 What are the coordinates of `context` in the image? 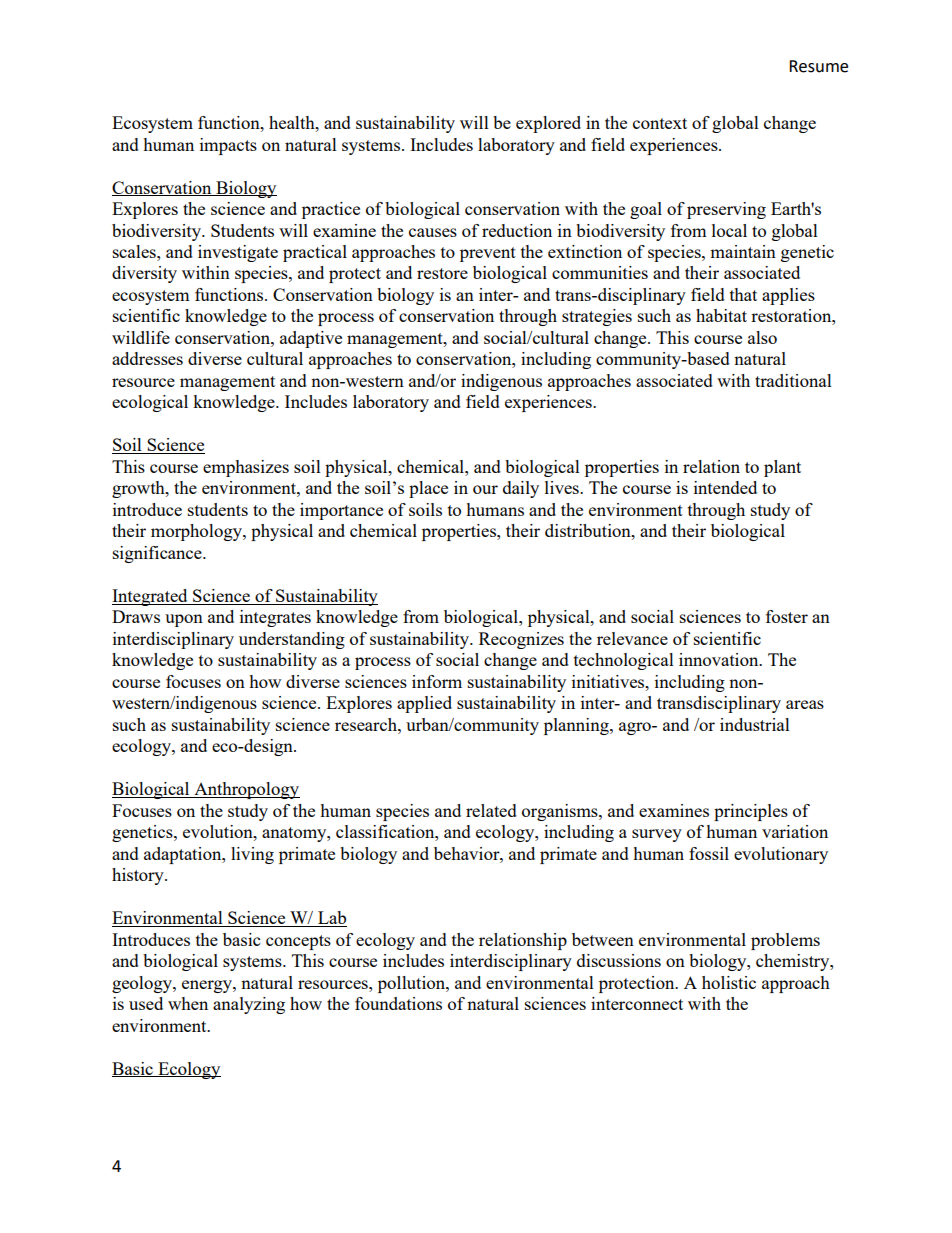 It's located at (660, 123).
